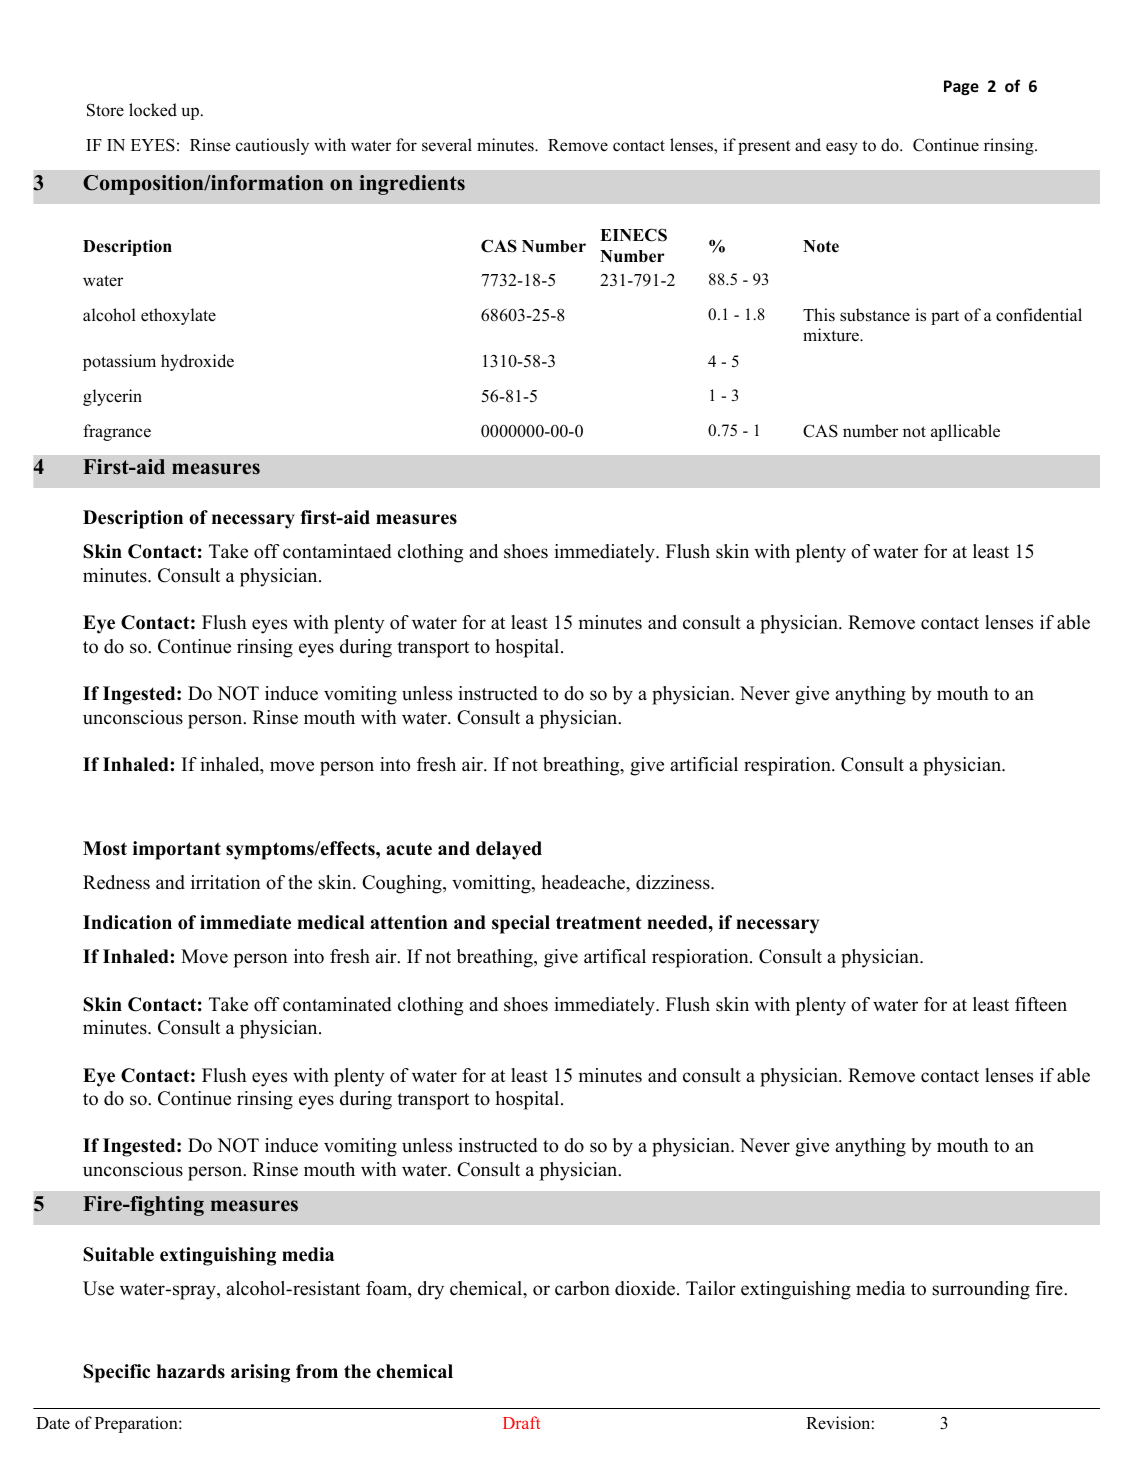  Describe the element at coordinates (981, 1290) in the screenshot. I see `surrounding` at that location.
